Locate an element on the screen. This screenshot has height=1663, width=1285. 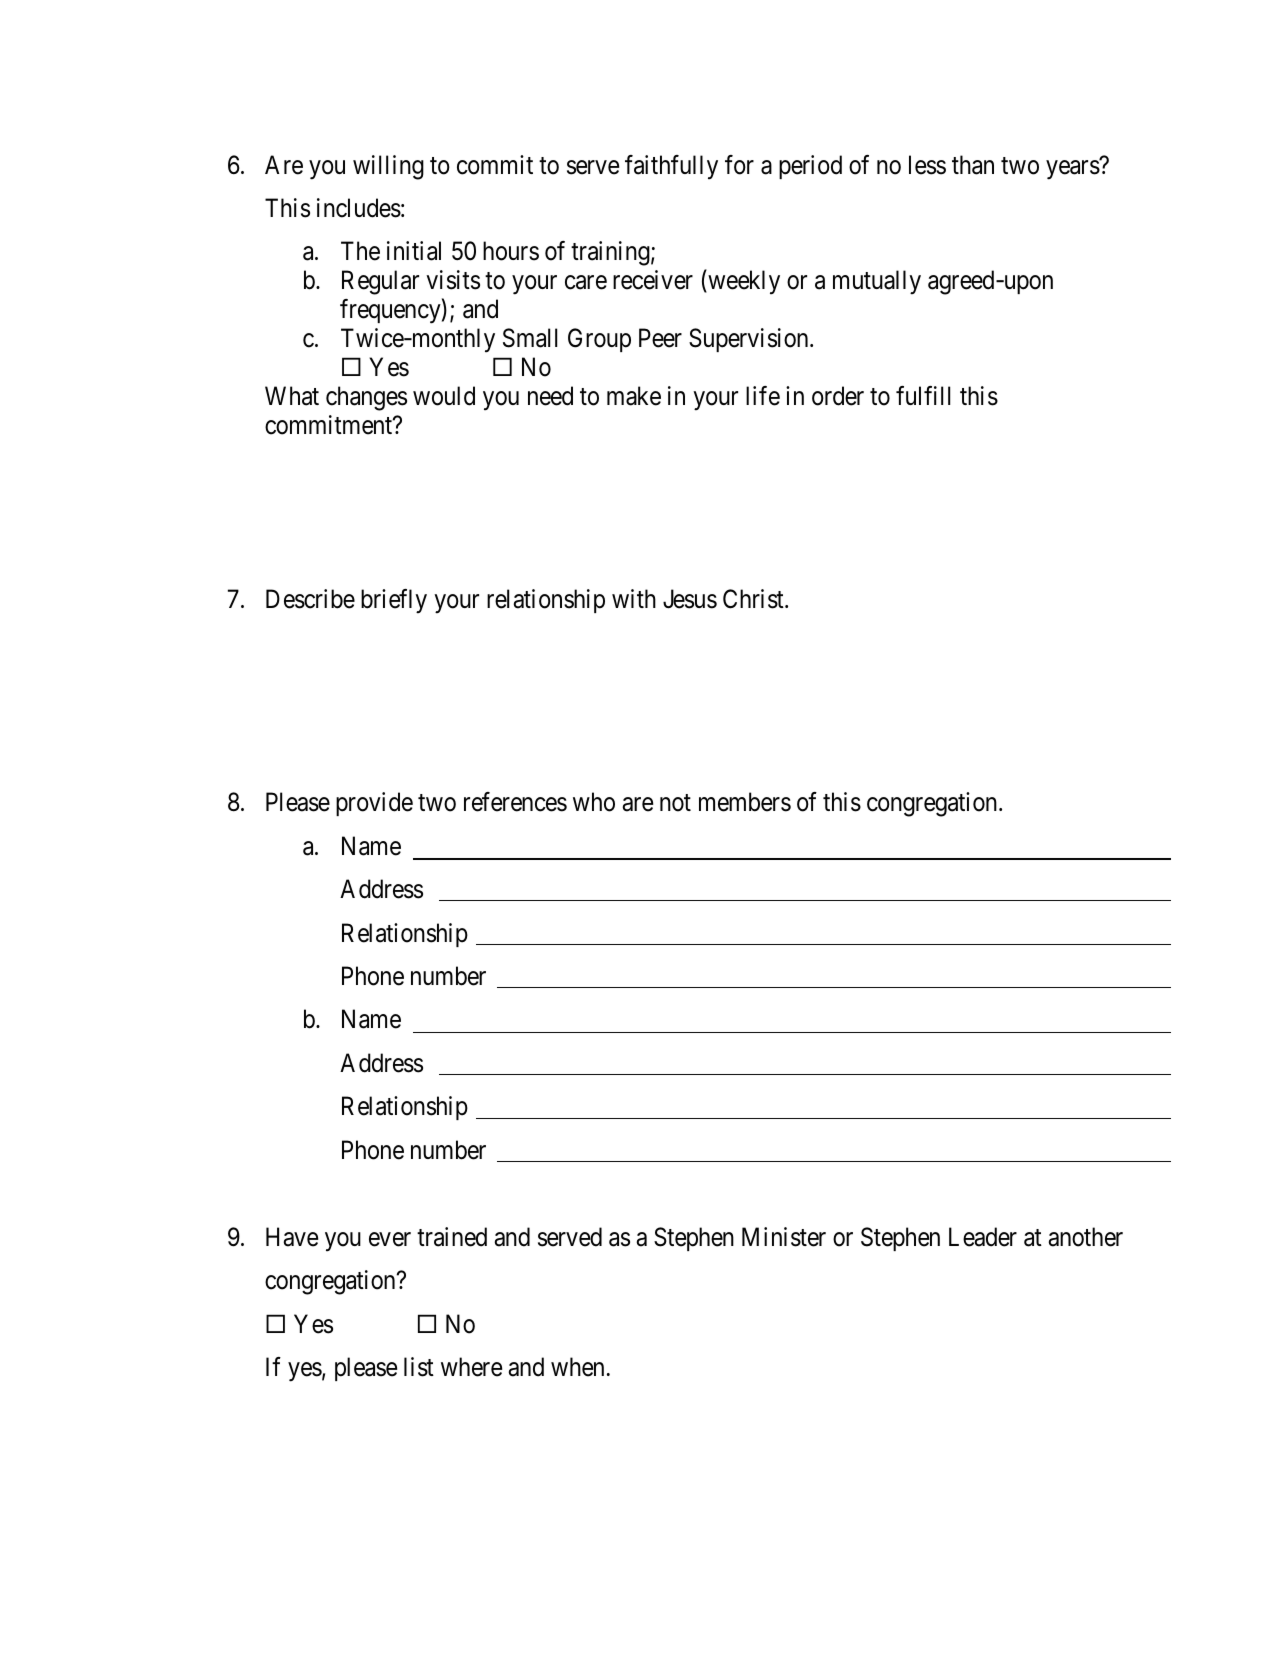
who is located at coordinates (594, 802).
